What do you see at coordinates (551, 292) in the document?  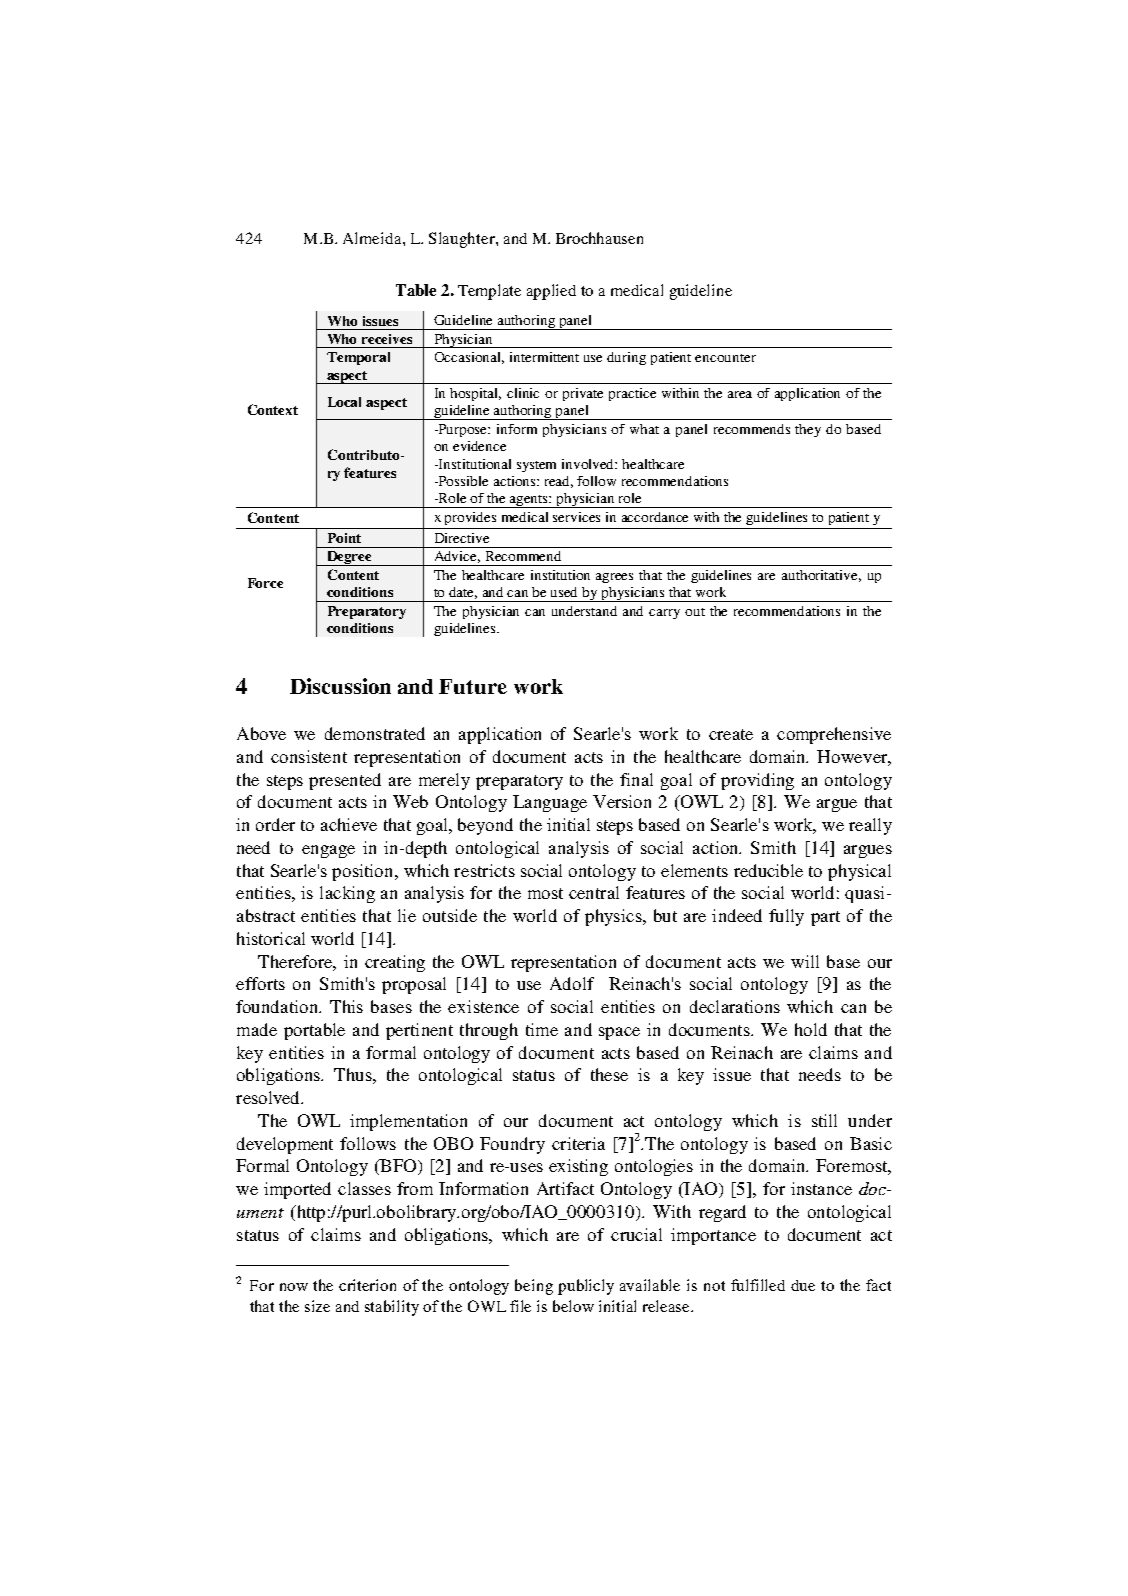 I see `applied` at bounding box center [551, 292].
